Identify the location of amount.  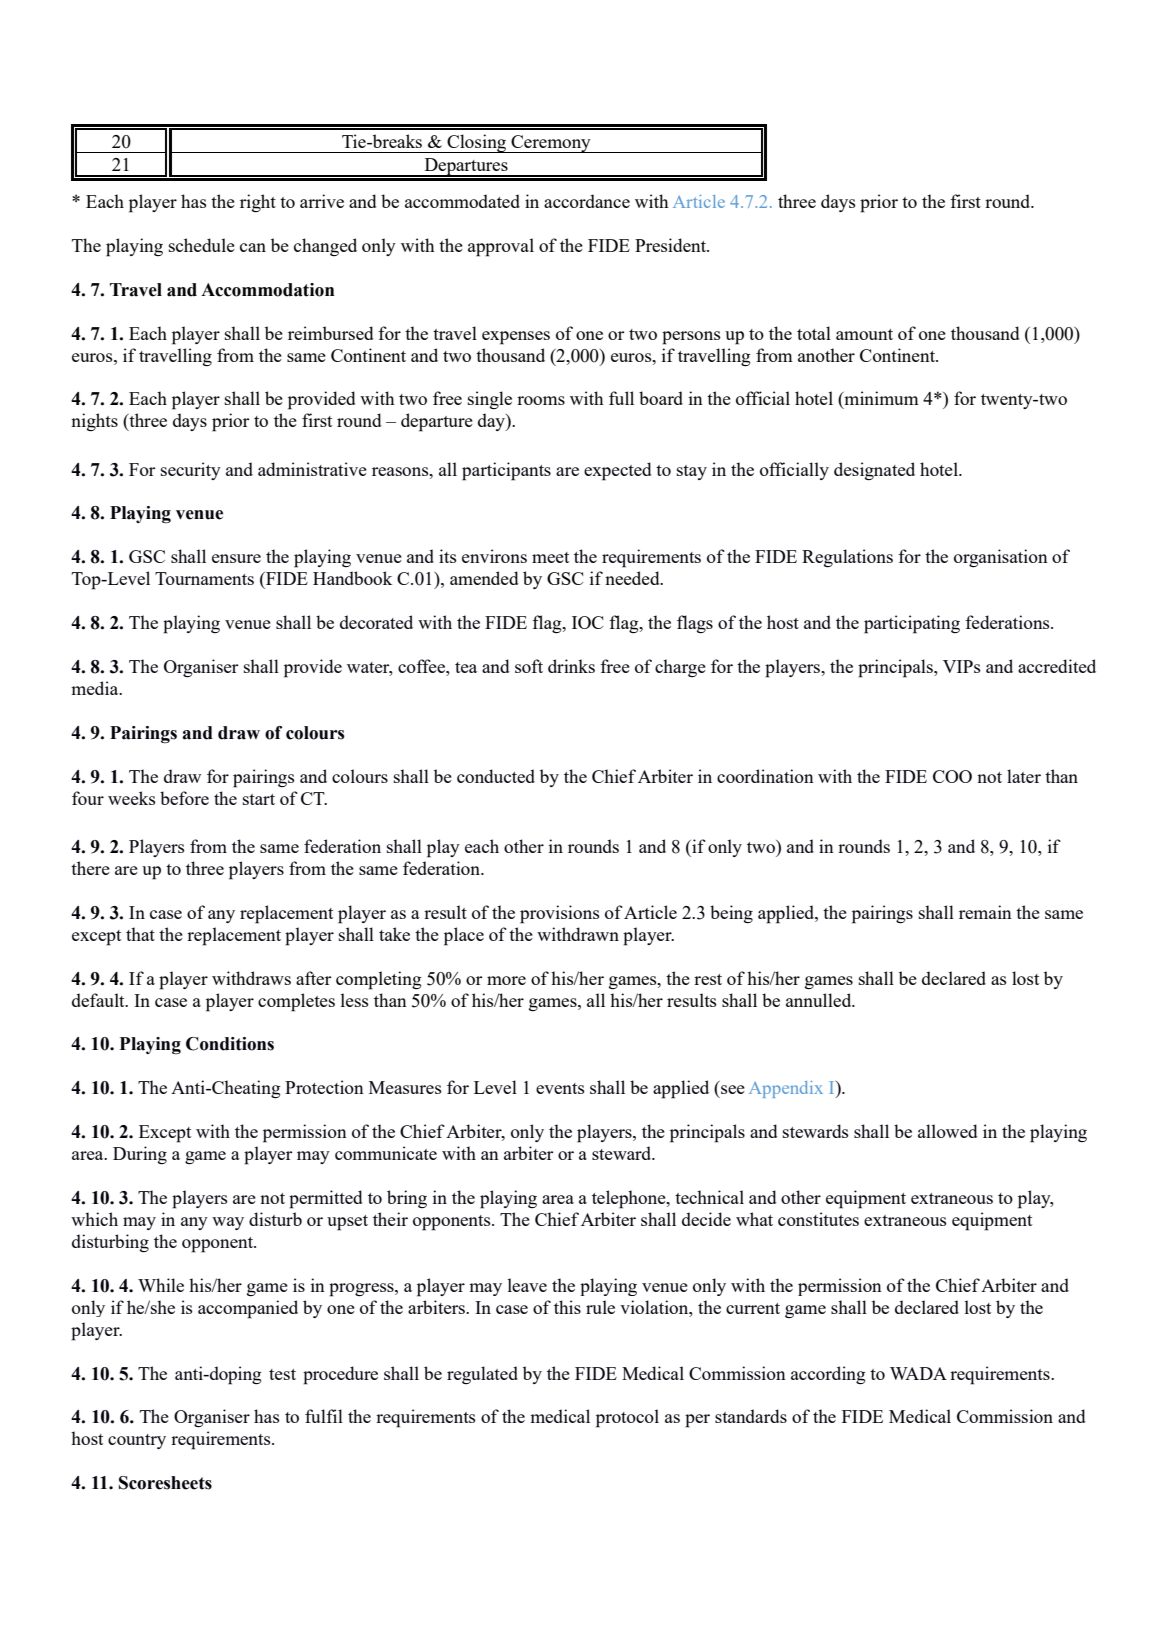
(864, 334).
